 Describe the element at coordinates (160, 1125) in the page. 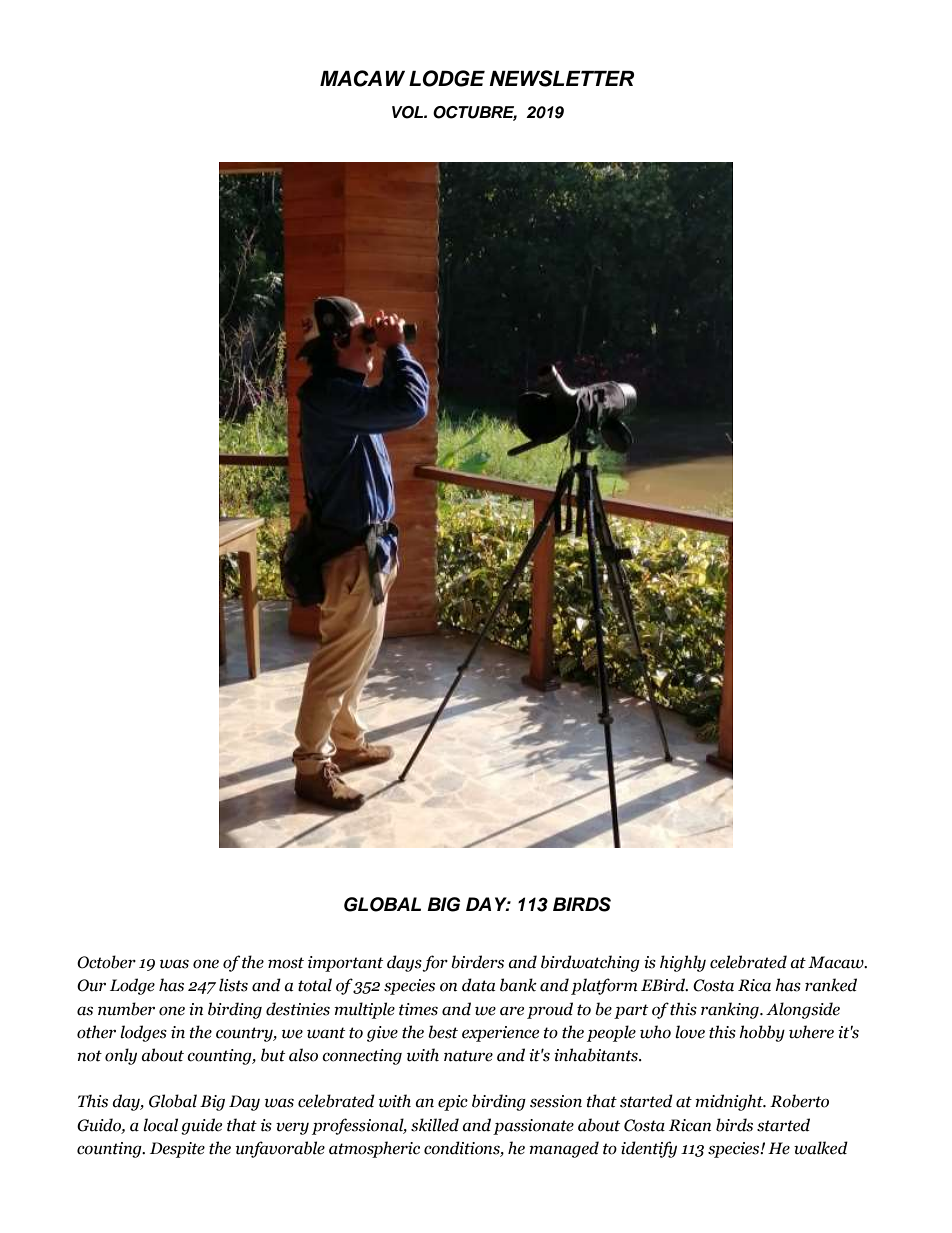

I see `local` at that location.
